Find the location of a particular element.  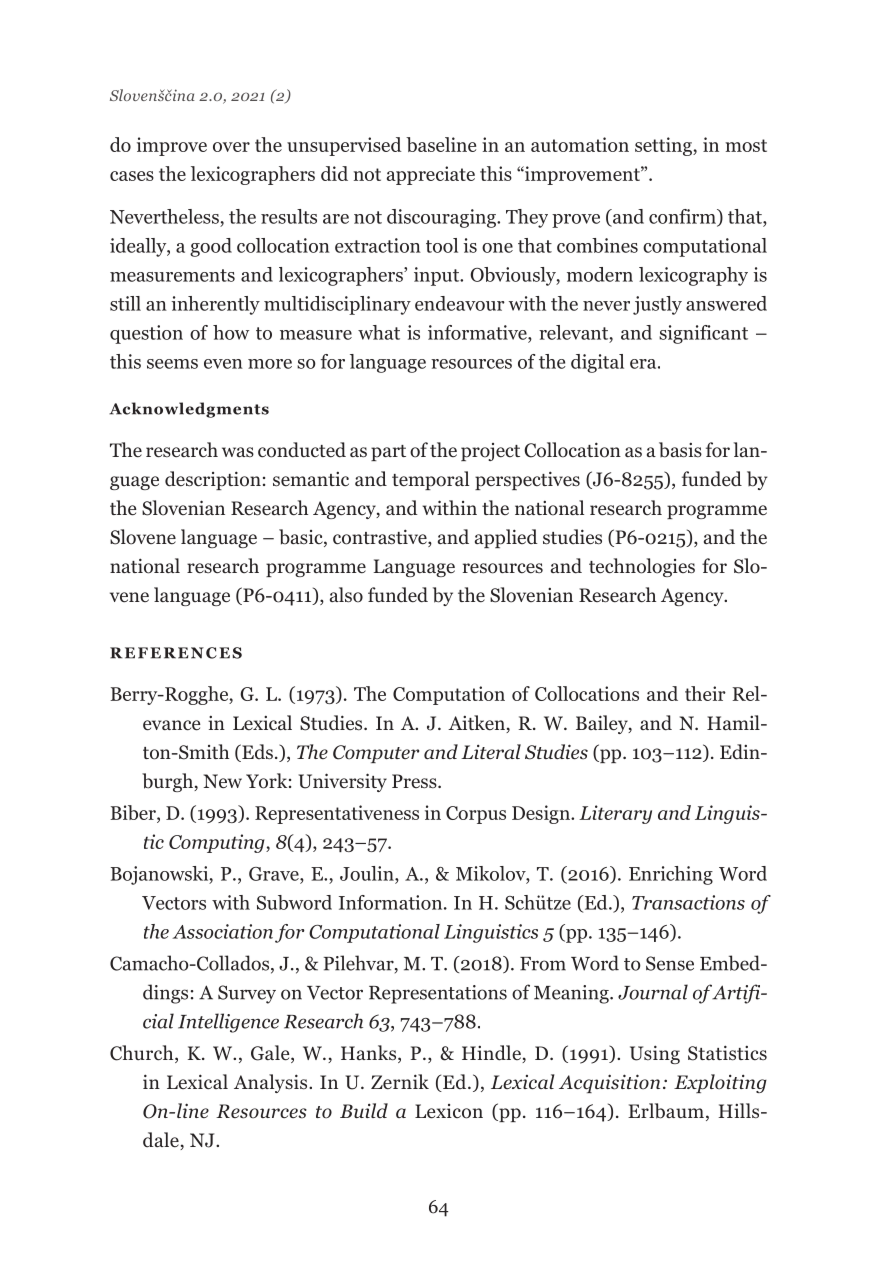

over is located at coordinates (231, 147).
